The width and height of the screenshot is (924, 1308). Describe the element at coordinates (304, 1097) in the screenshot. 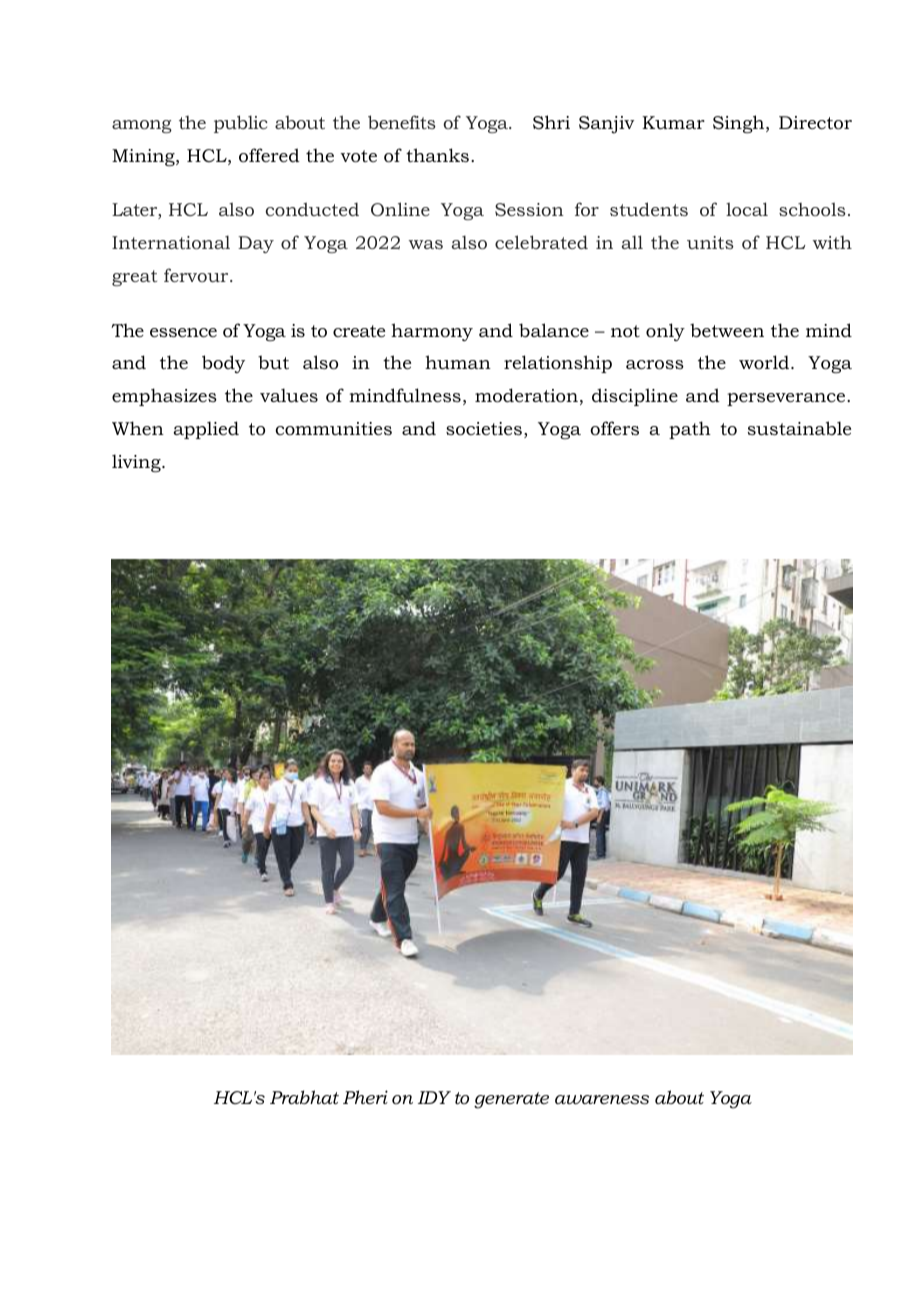

I see `Prabhat` at that location.
